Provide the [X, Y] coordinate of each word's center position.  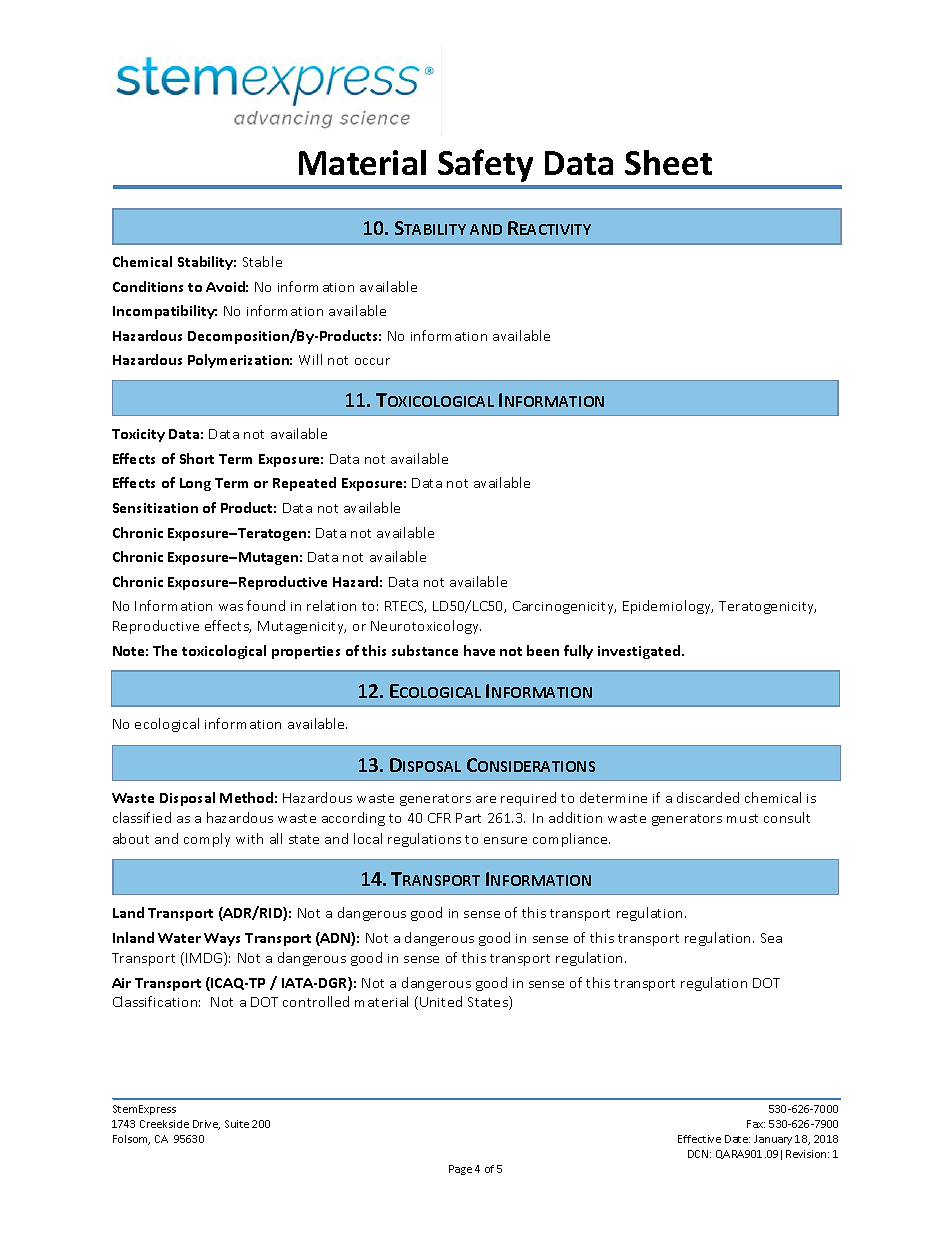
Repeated [304, 484]
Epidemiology [668, 607]
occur [372, 361]
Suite [237, 1124]
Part [468, 818]
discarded [708, 797]
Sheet [668, 162]
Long [195, 484]
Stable [262, 261]
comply [207, 840]
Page [460, 1170]
